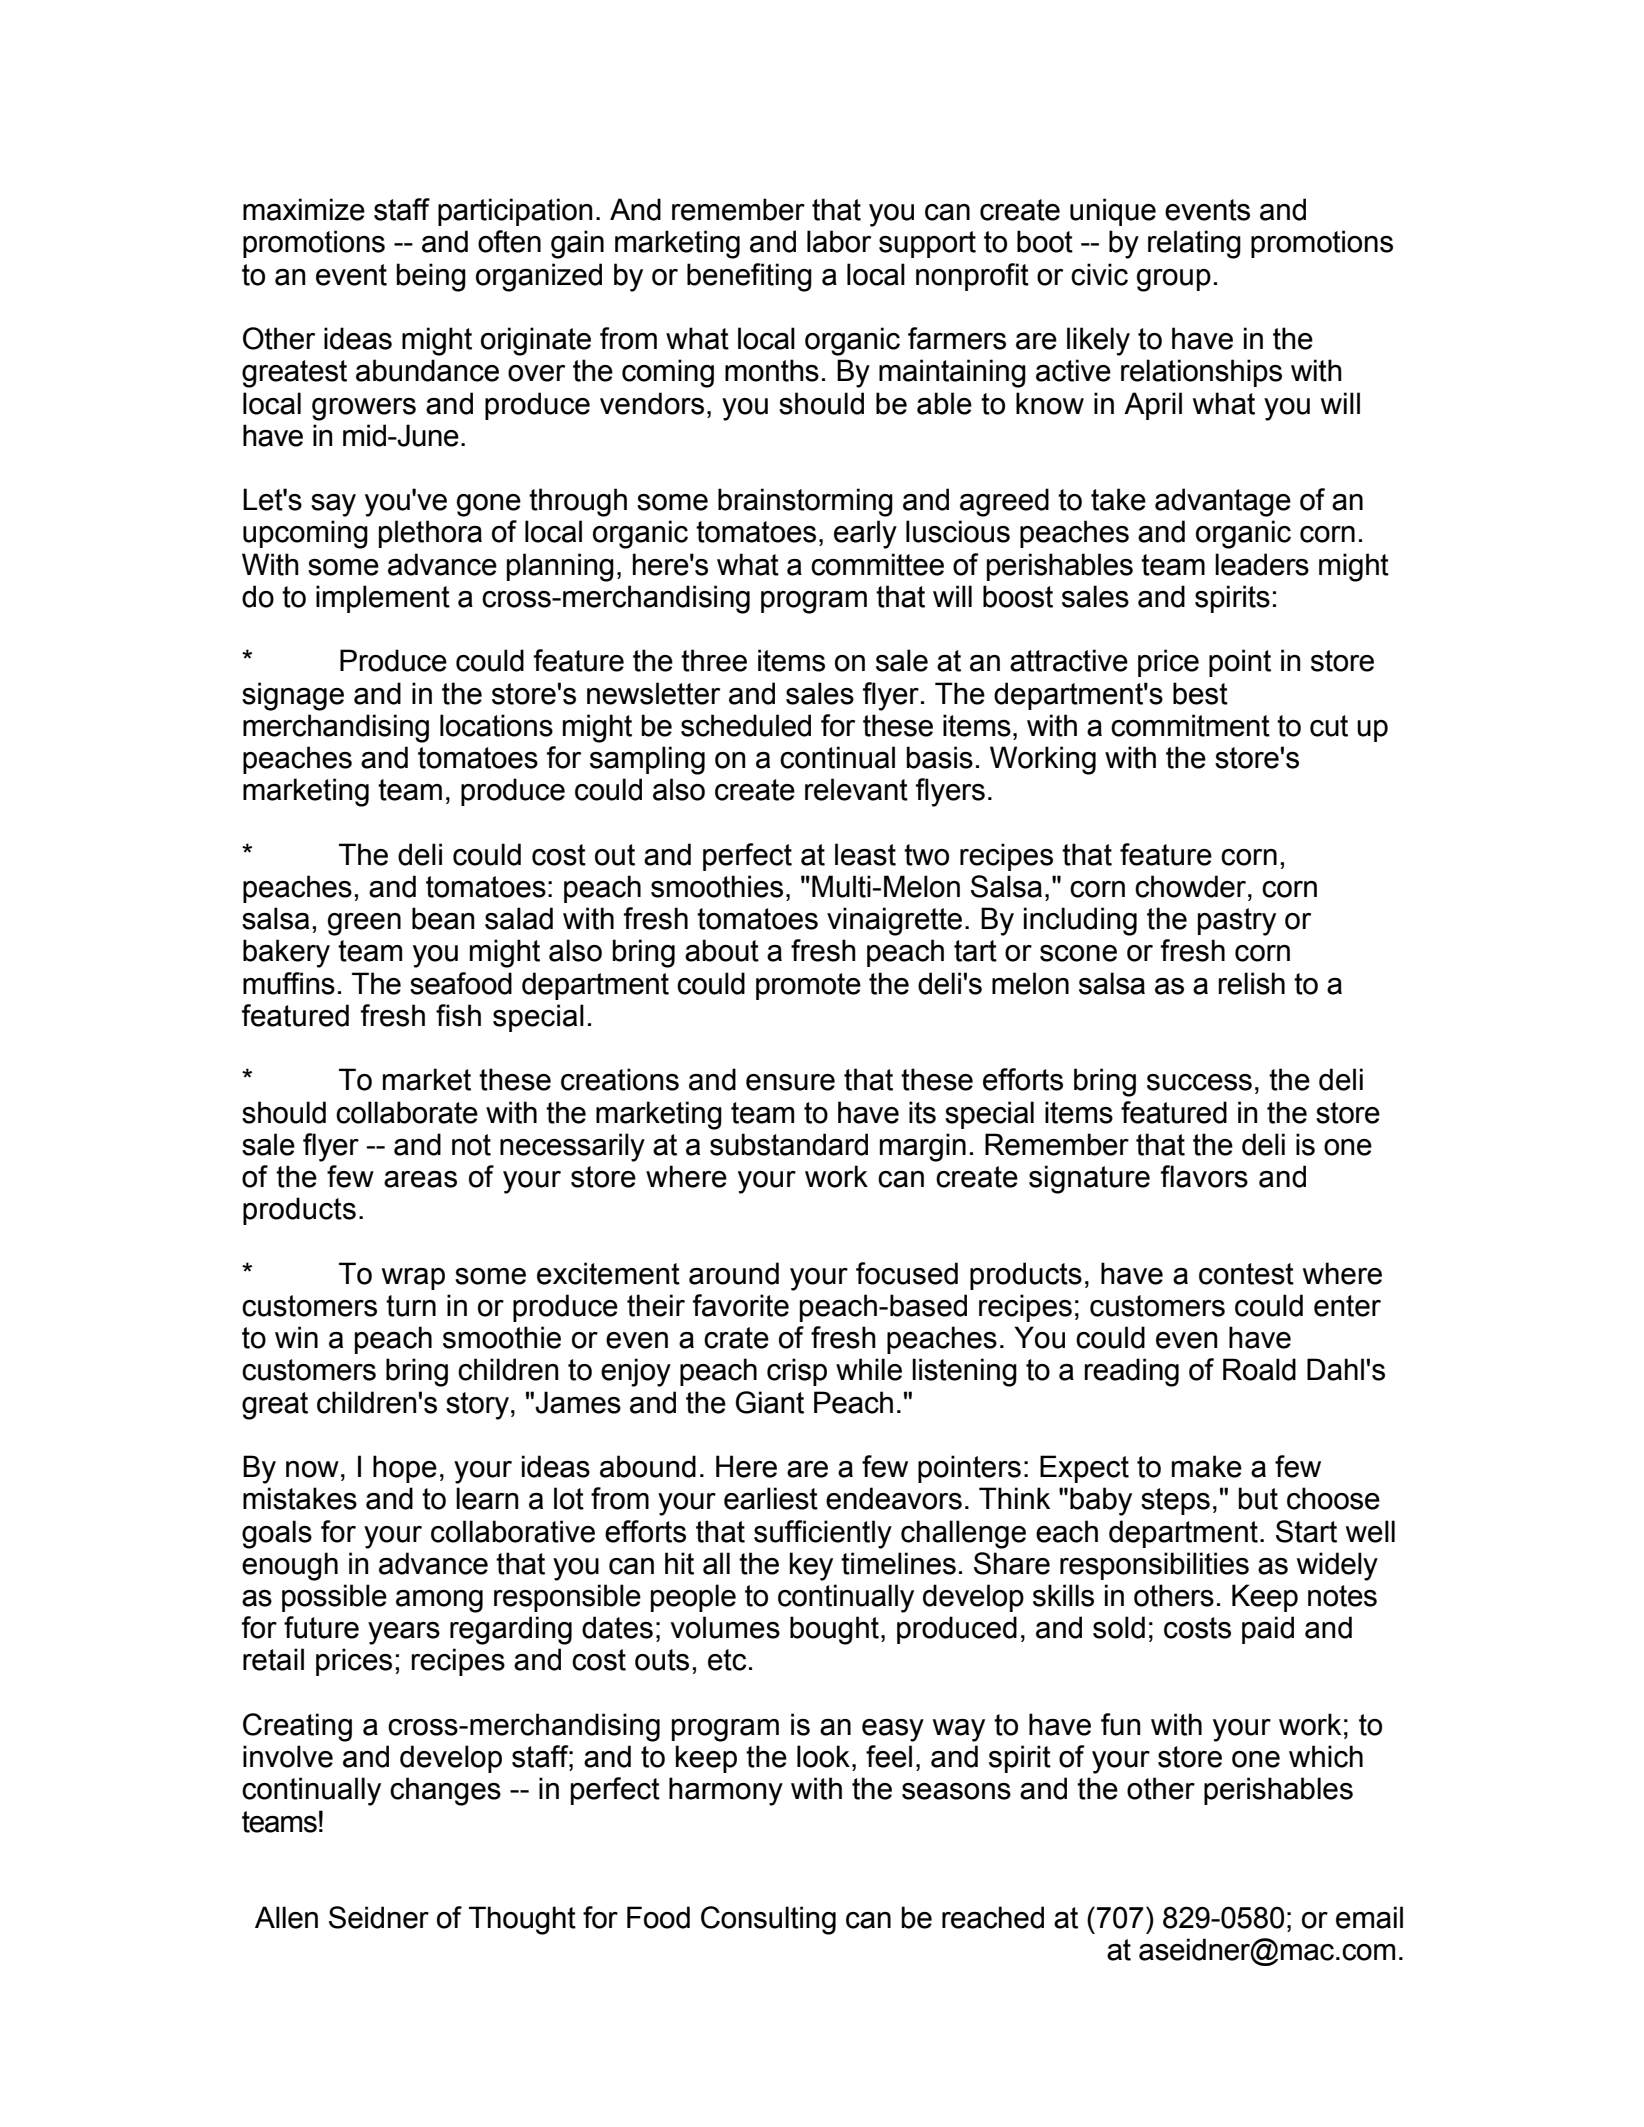 This image has width=1644, height=2127. I want to click on turn, so click(411, 1306).
